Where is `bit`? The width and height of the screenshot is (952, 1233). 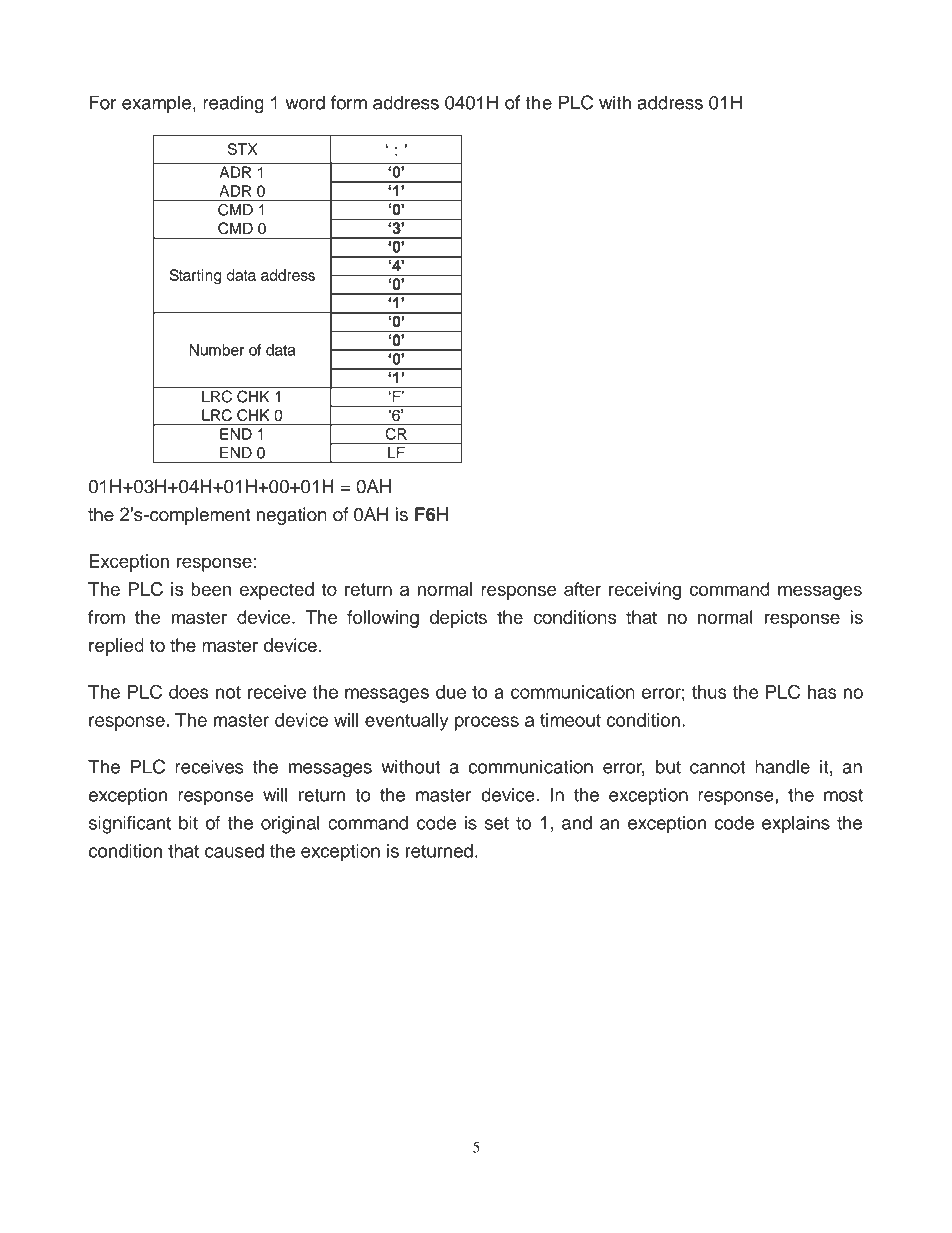
bit is located at coordinates (188, 823).
